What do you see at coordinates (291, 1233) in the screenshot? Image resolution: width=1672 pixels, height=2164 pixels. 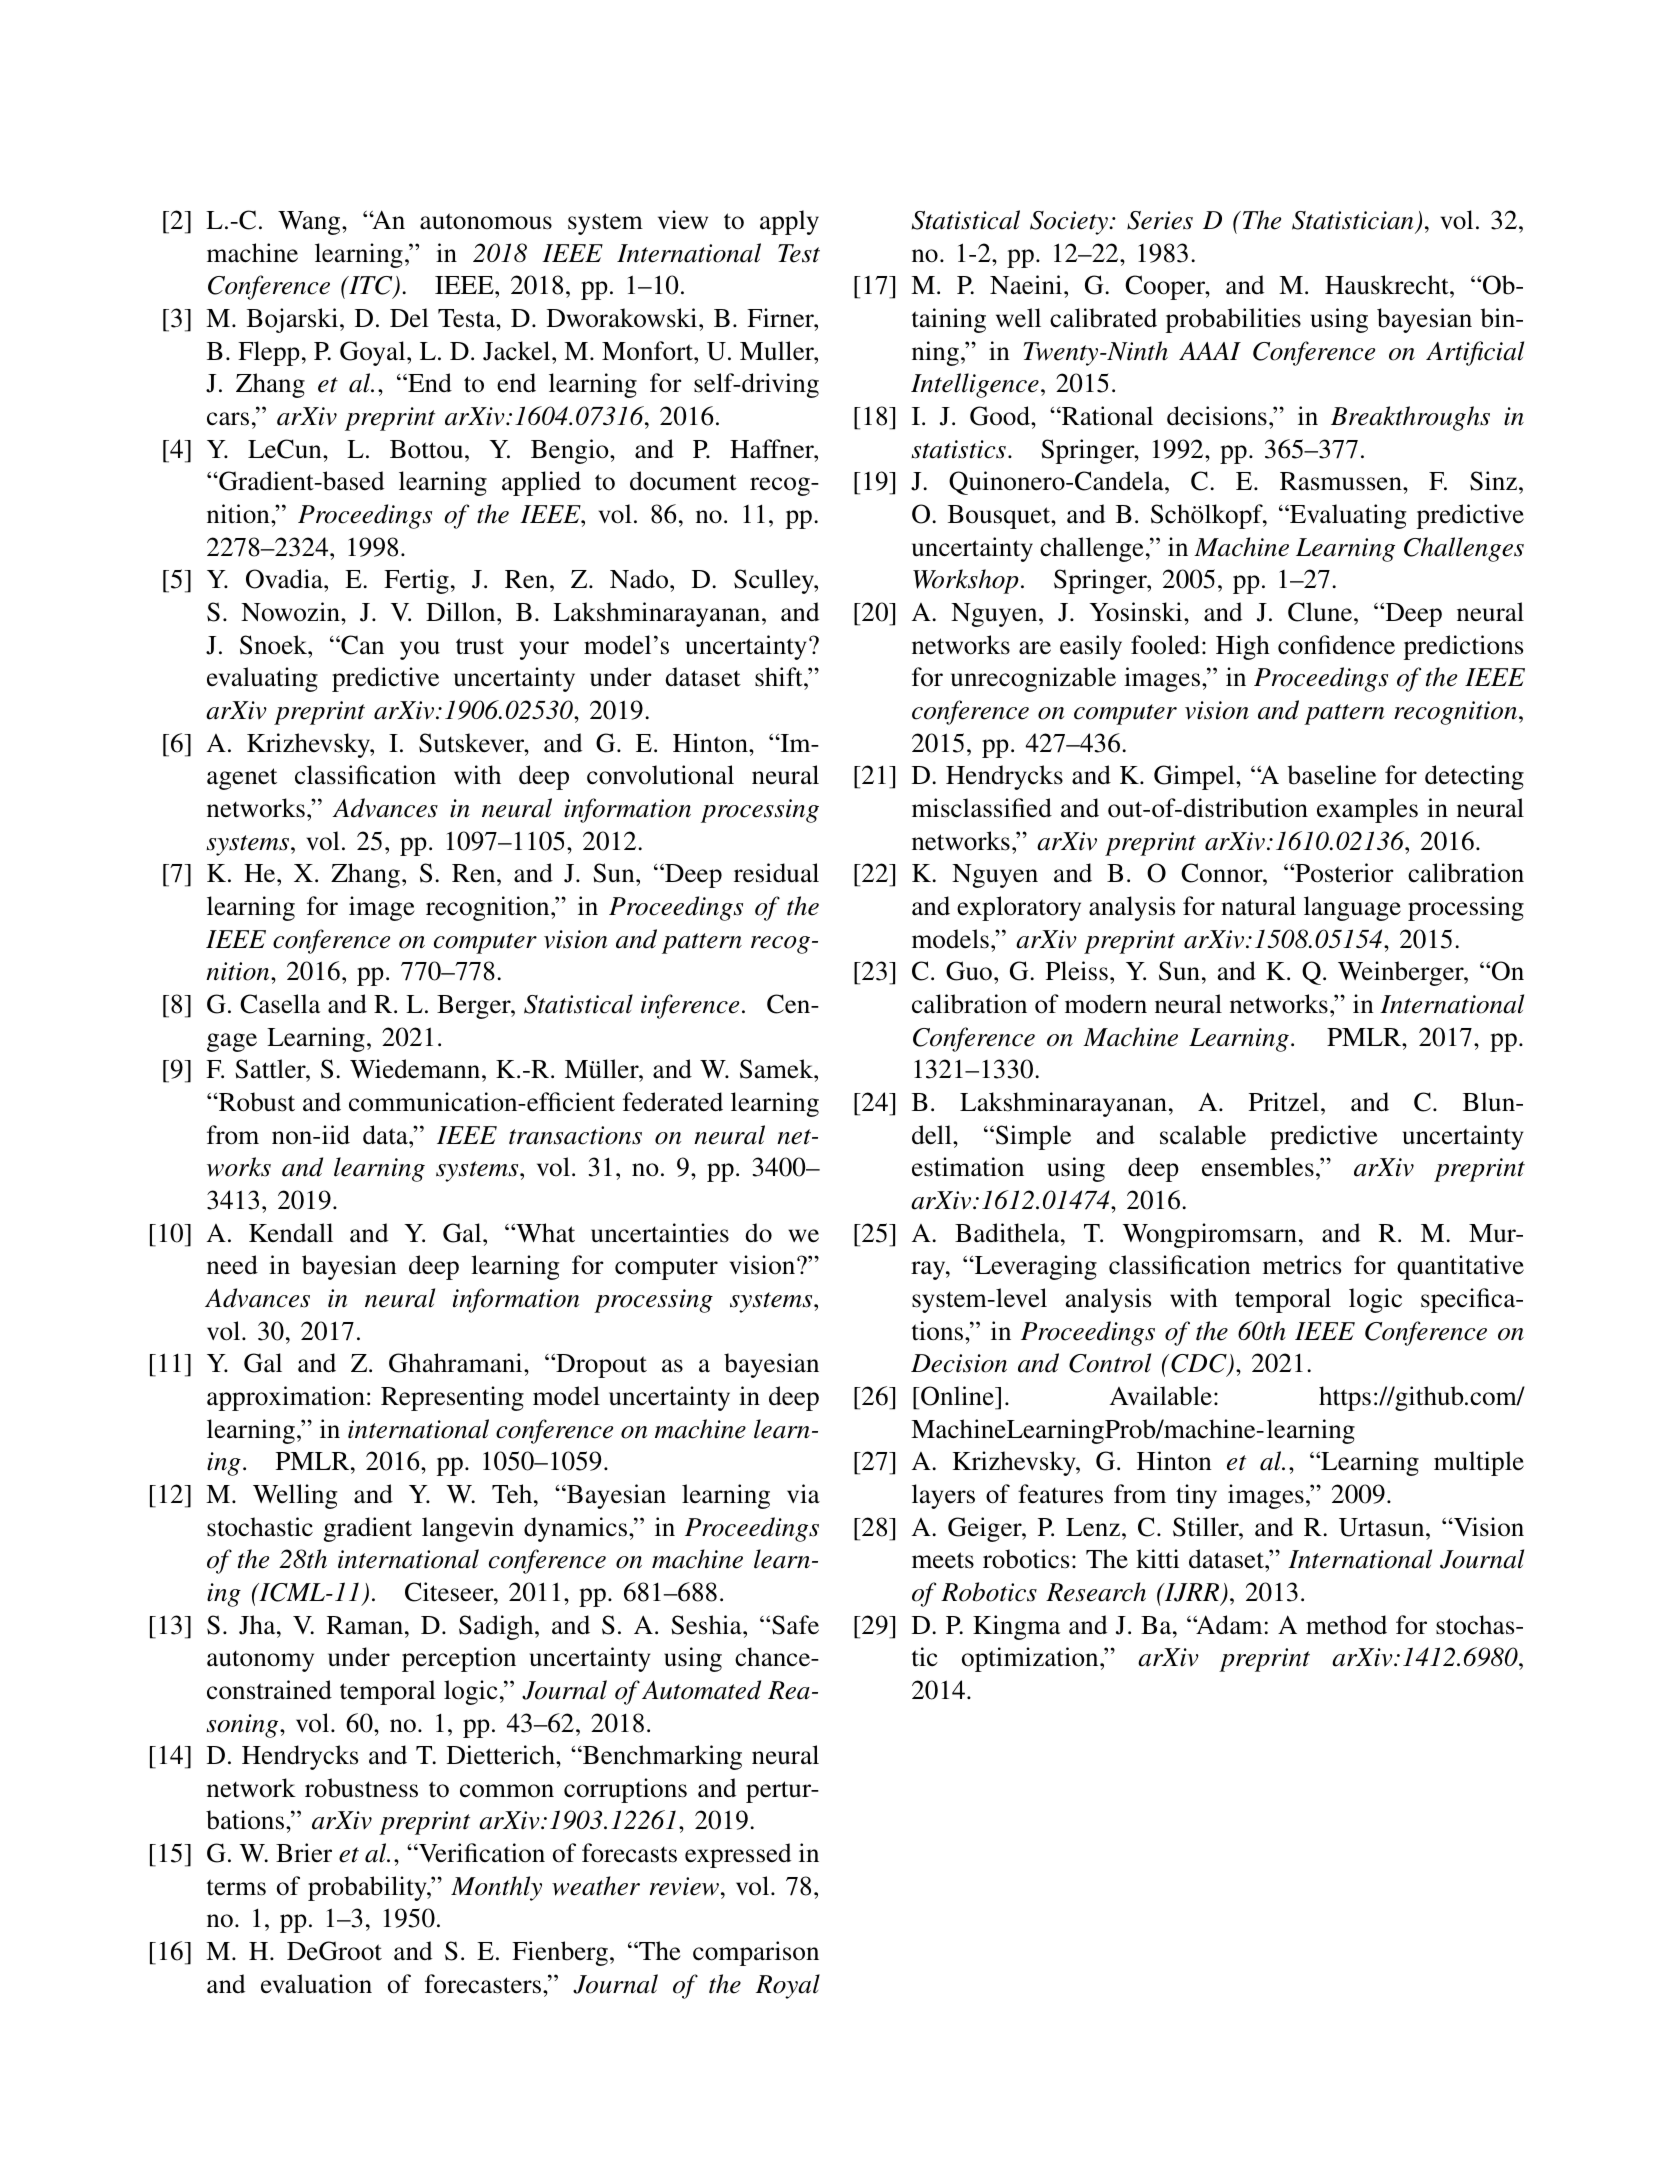 I see `Kendall` at bounding box center [291, 1233].
